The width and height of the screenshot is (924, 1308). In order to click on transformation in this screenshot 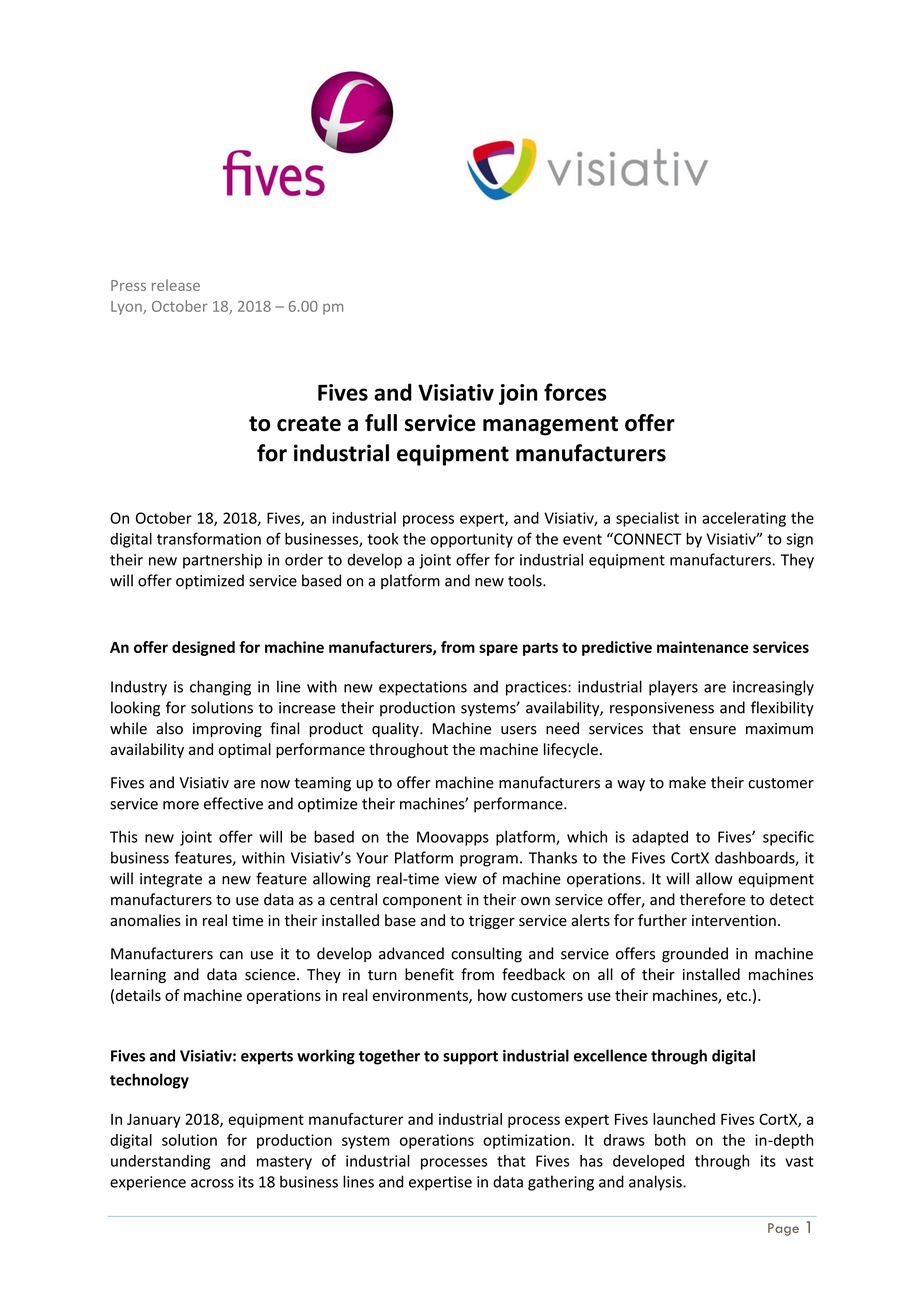, I will do `click(209, 538)`.
